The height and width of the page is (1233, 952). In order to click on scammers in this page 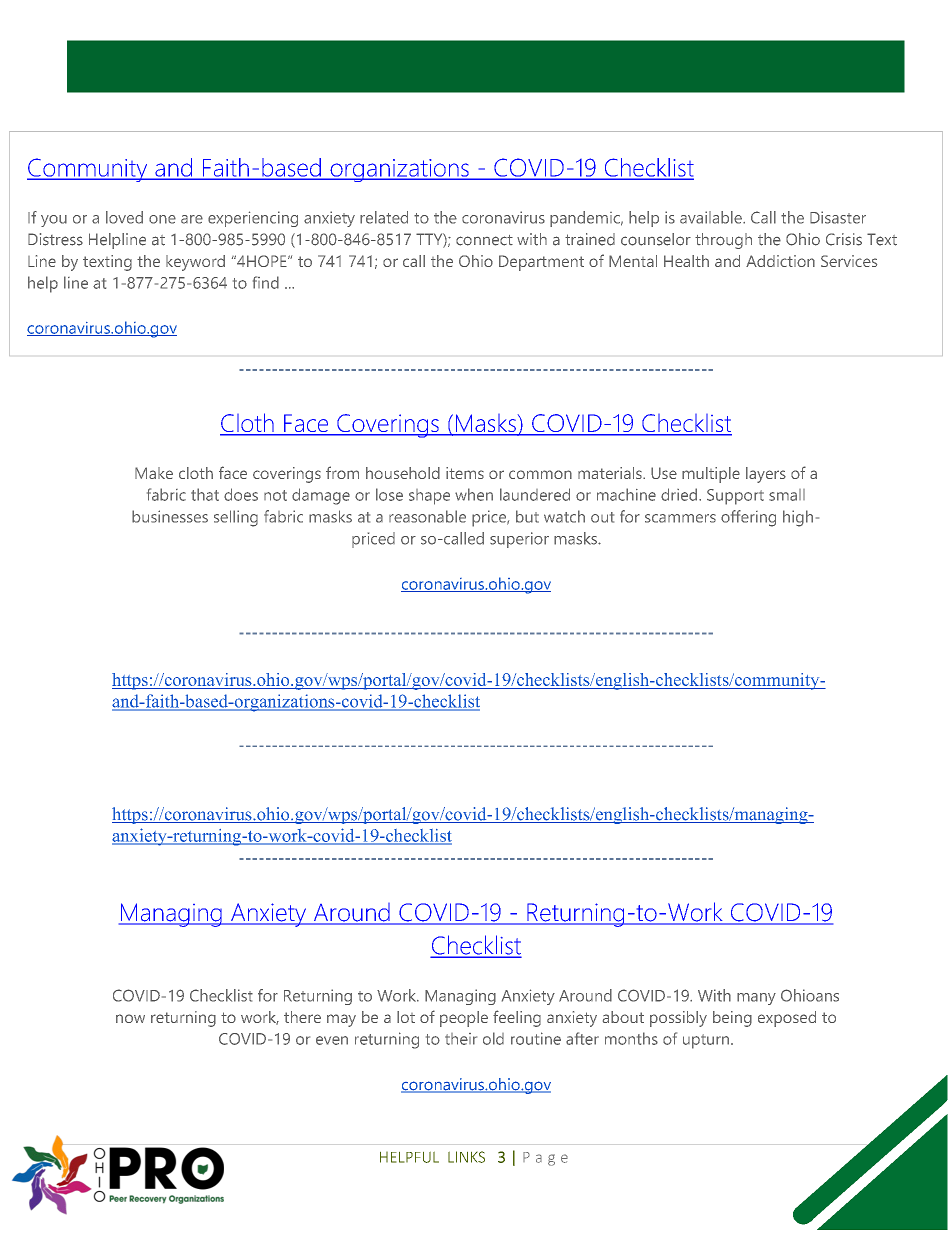, I will do `click(680, 518)`.
